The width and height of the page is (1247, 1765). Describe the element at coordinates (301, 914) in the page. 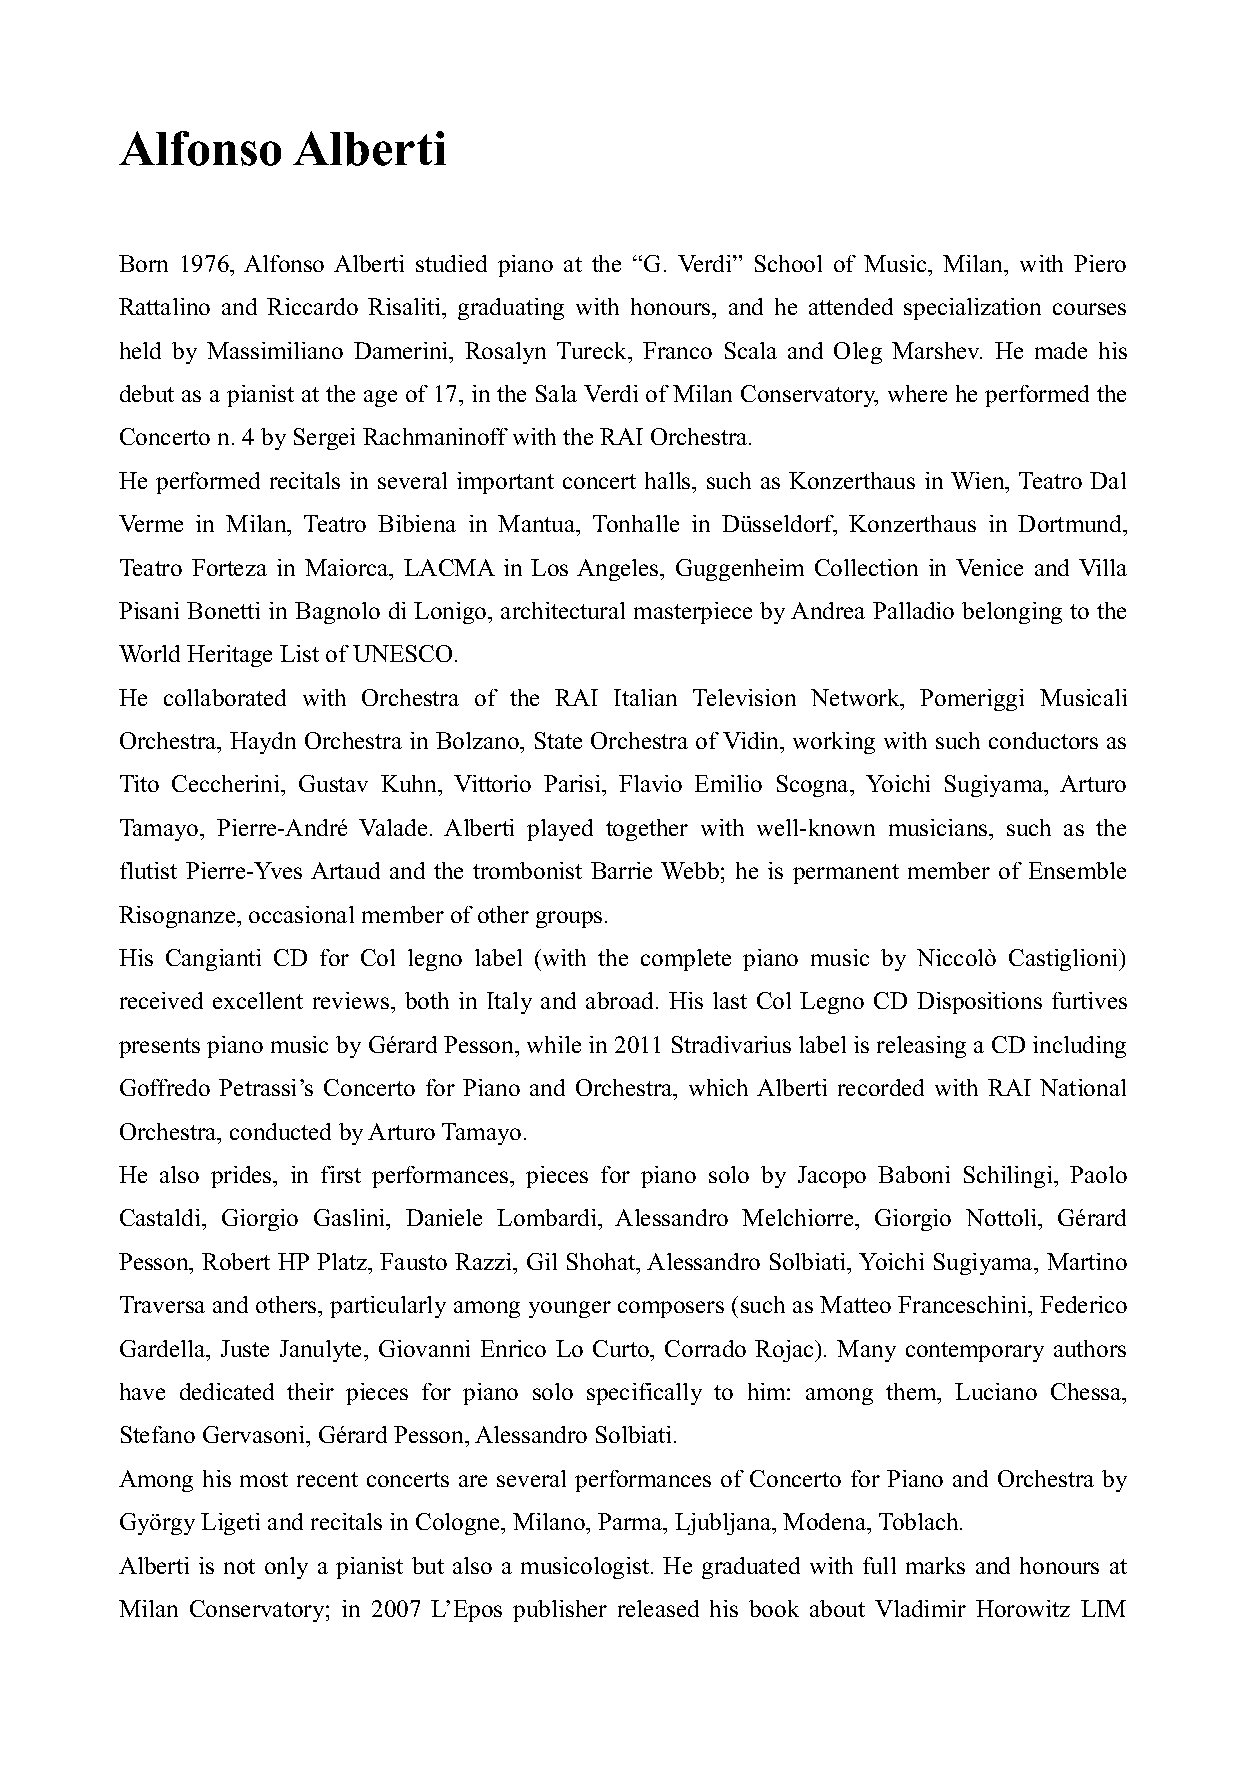

I see `occasional` at that location.
